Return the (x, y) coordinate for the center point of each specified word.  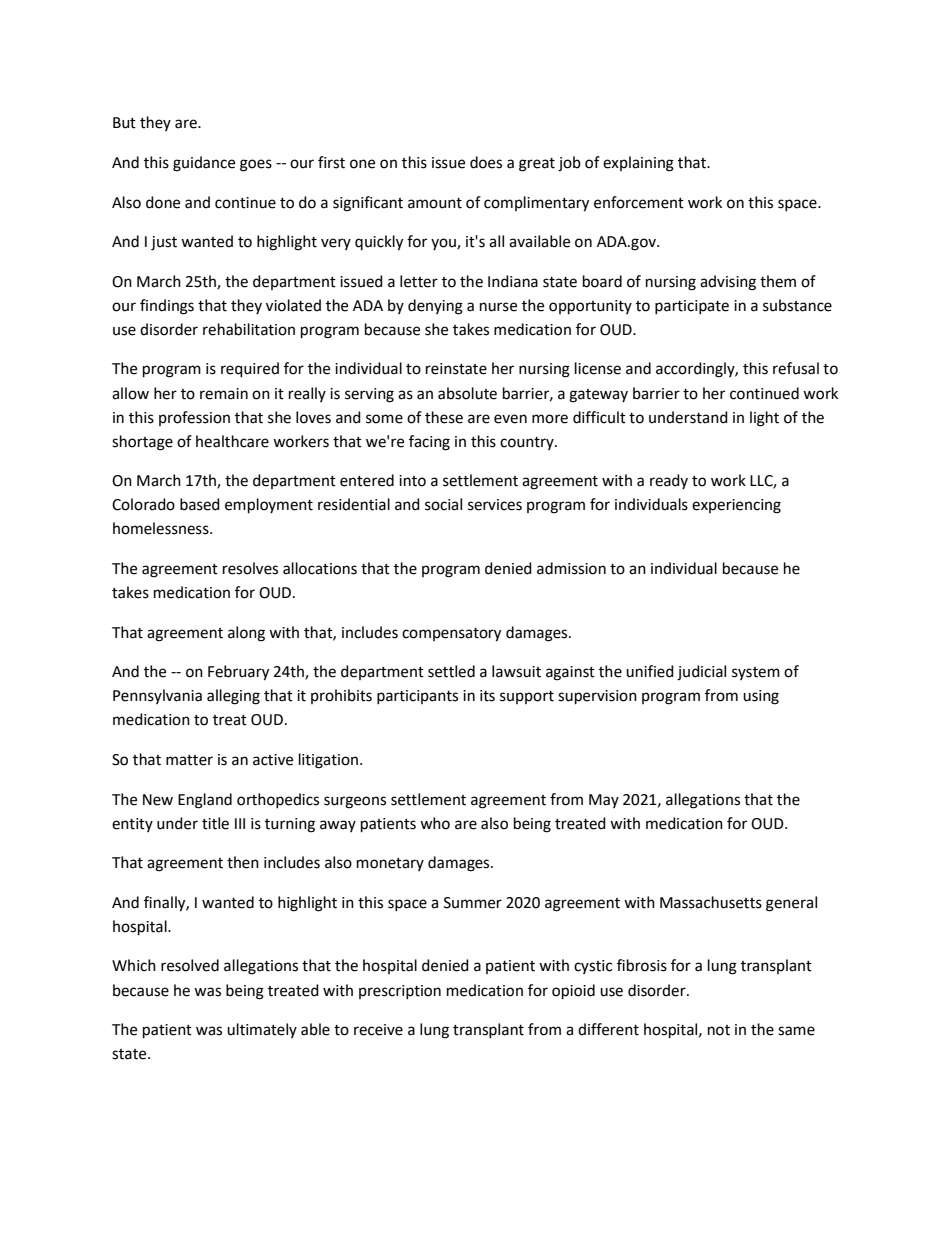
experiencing (736, 506)
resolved (190, 965)
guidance (204, 164)
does (486, 162)
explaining (638, 164)
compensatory (451, 635)
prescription (400, 992)
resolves (250, 568)
